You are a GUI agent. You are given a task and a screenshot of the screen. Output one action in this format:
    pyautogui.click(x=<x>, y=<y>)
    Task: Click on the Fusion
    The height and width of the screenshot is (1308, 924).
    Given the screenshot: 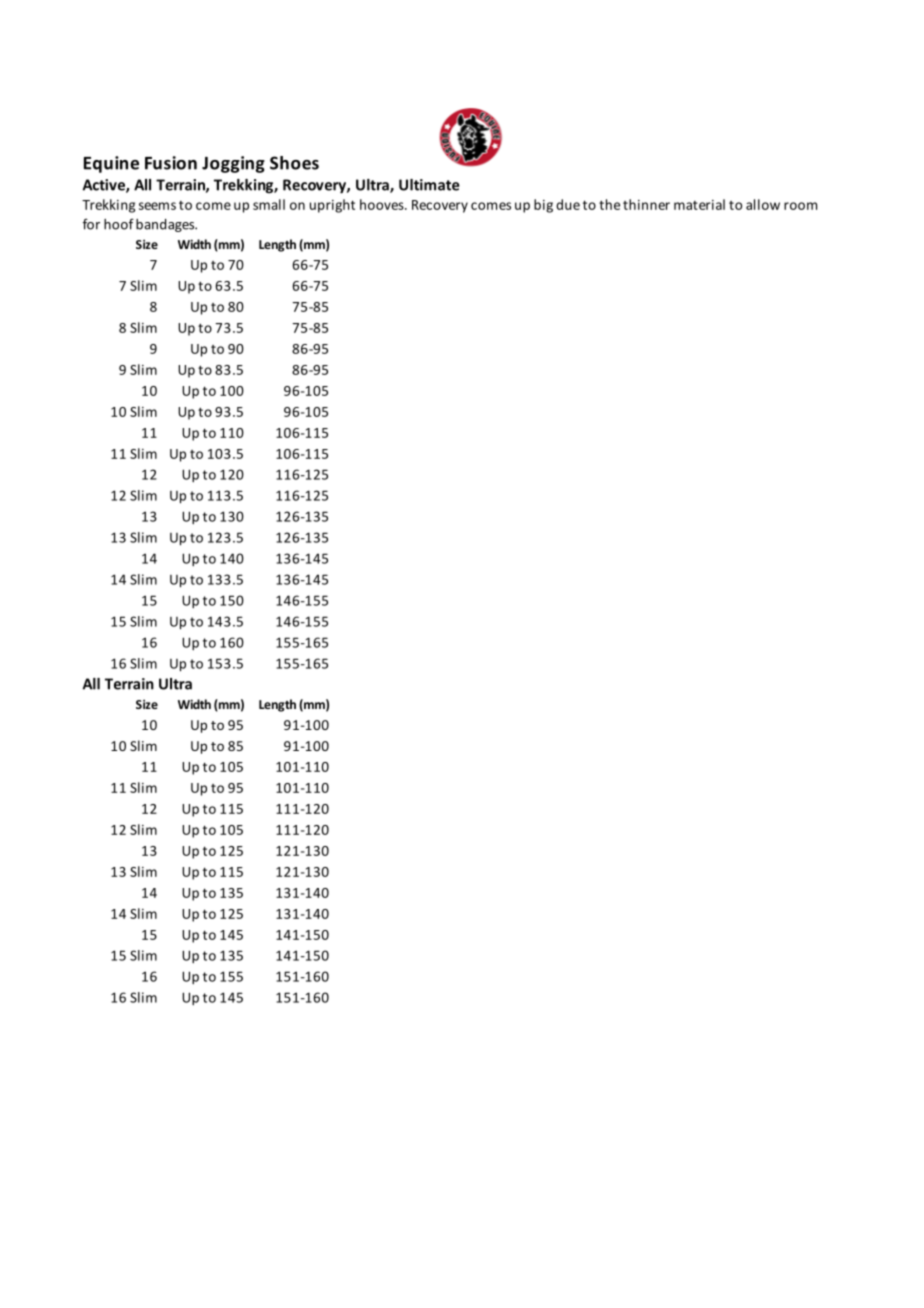 What is the action you would take?
    pyautogui.click(x=171, y=163)
